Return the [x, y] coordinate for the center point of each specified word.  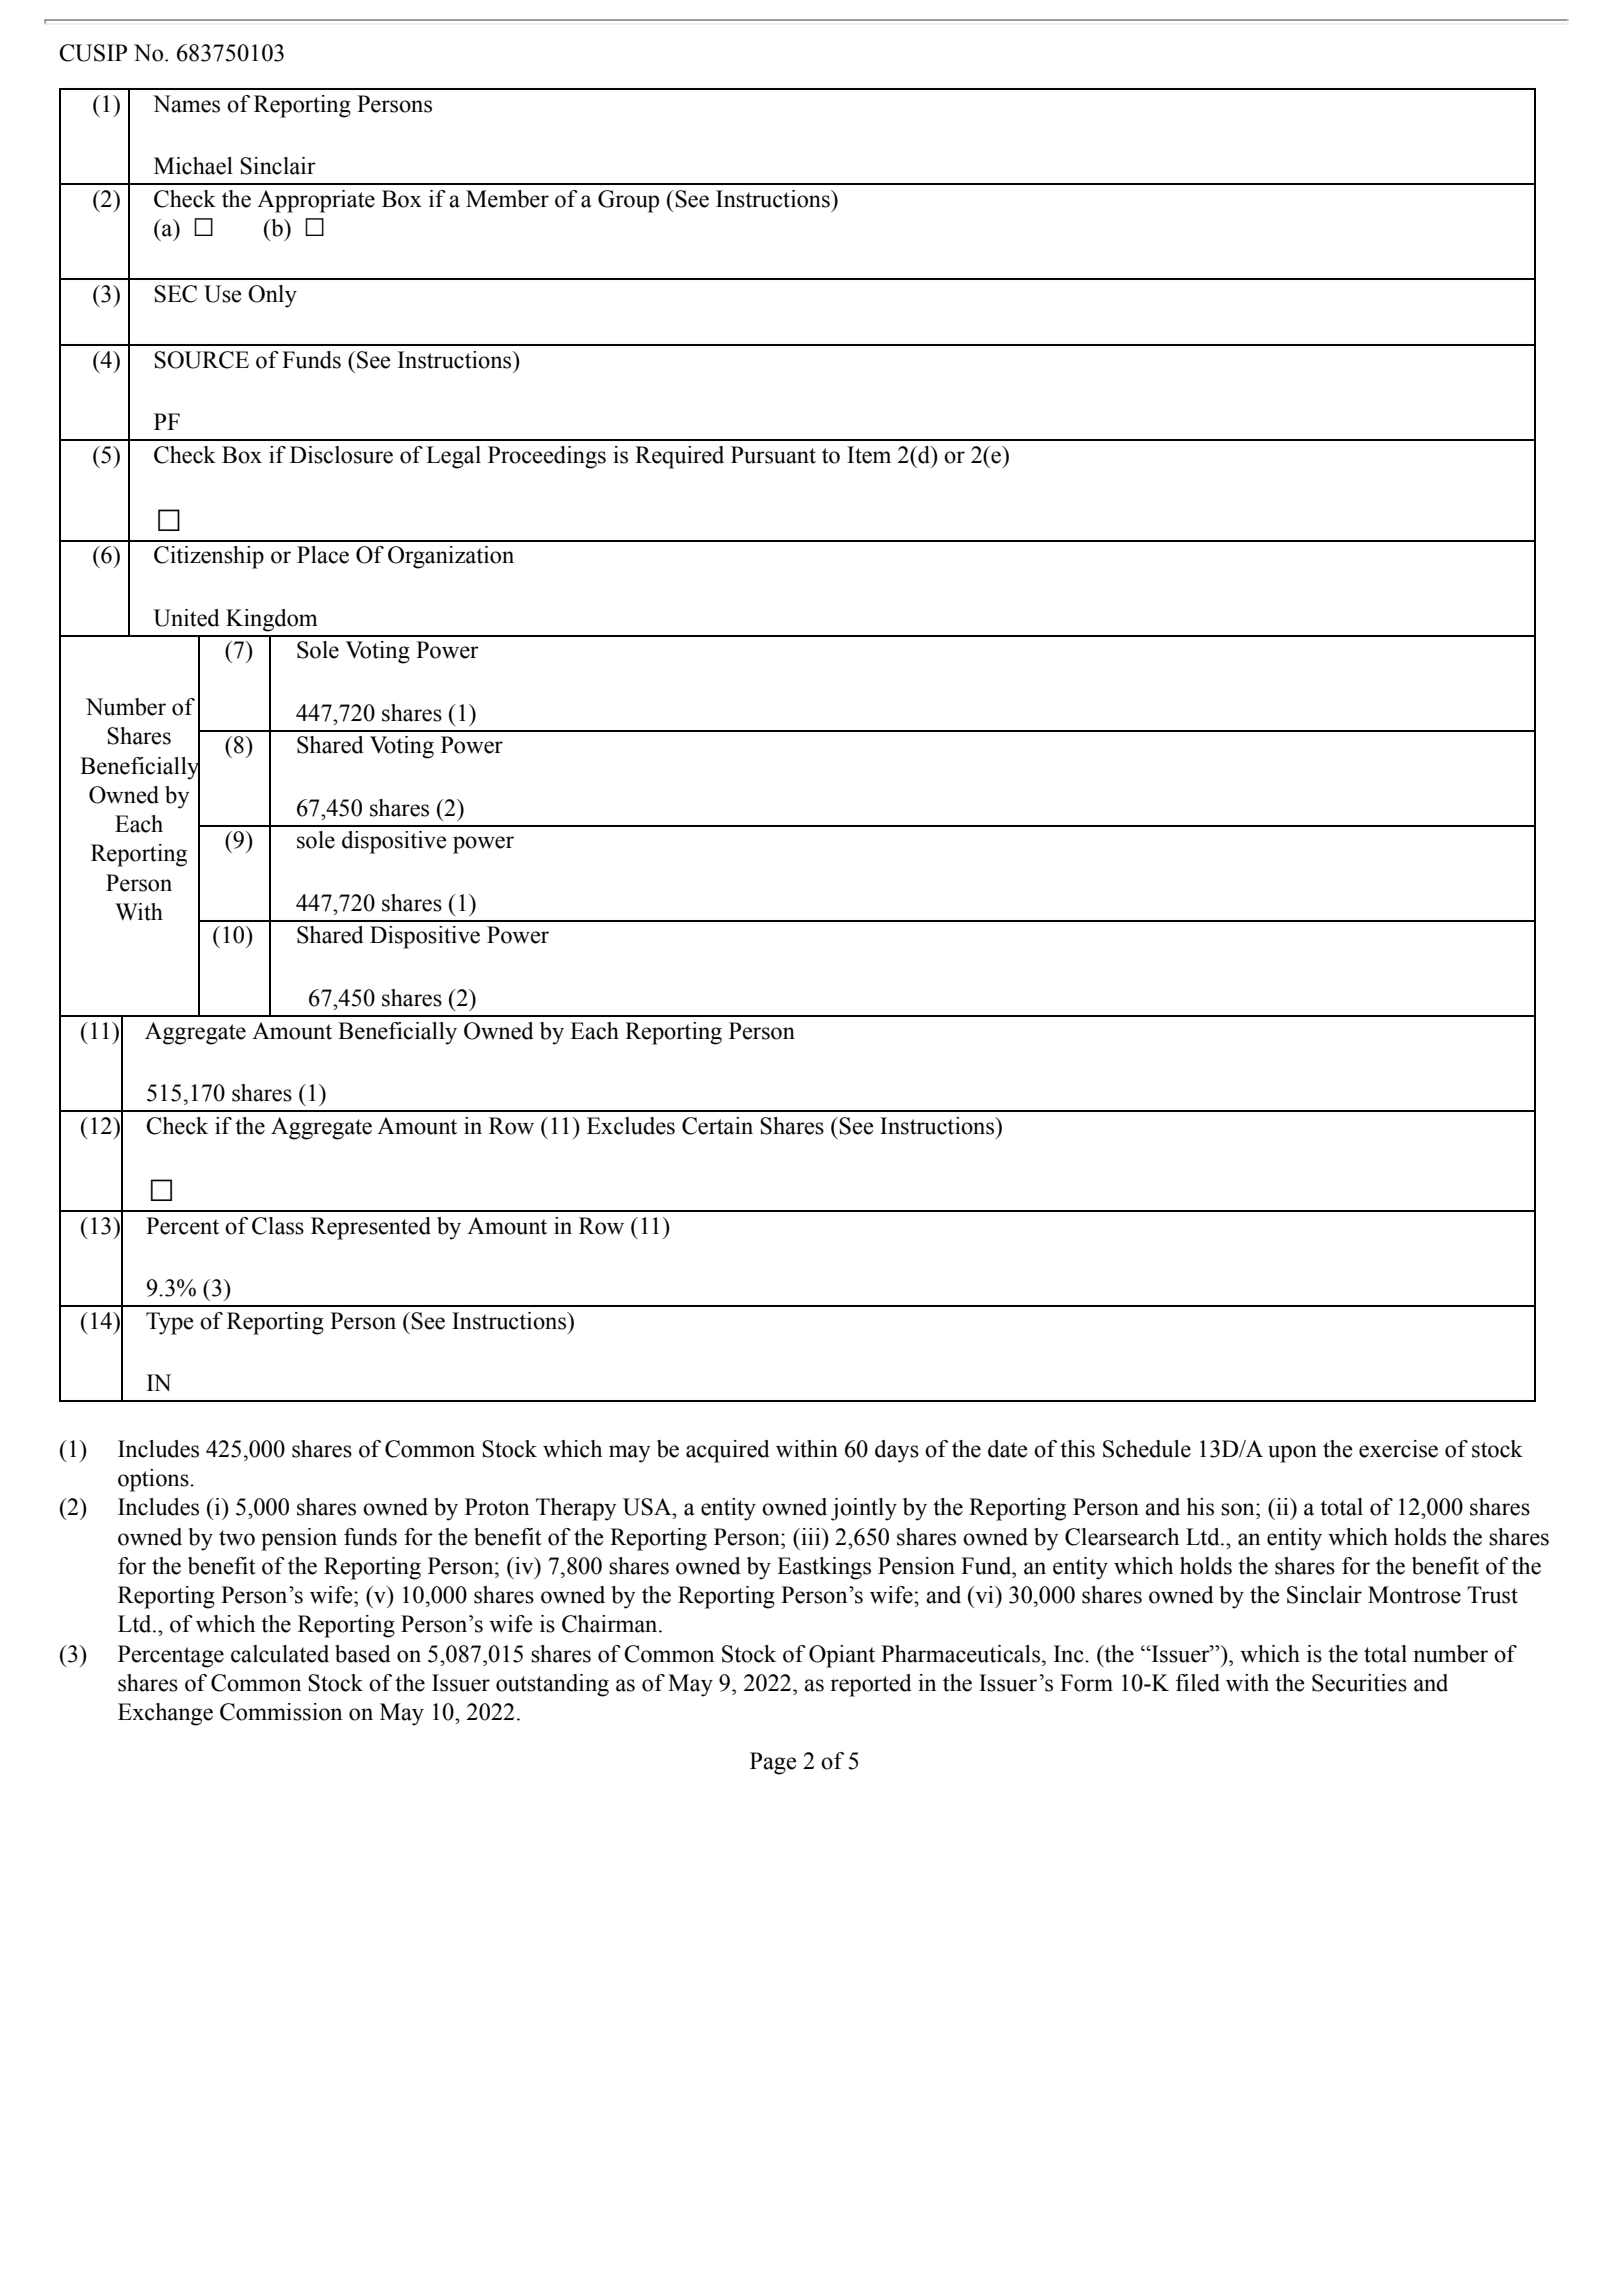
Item [869, 455]
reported [871, 1685]
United [186, 618]
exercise [1398, 1449]
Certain [717, 1126]
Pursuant [773, 455]
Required [679, 457]
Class [278, 1226]
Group [628, 201]
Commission [281, 1712]
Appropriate [316, 201]
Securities [1359, 1683]
